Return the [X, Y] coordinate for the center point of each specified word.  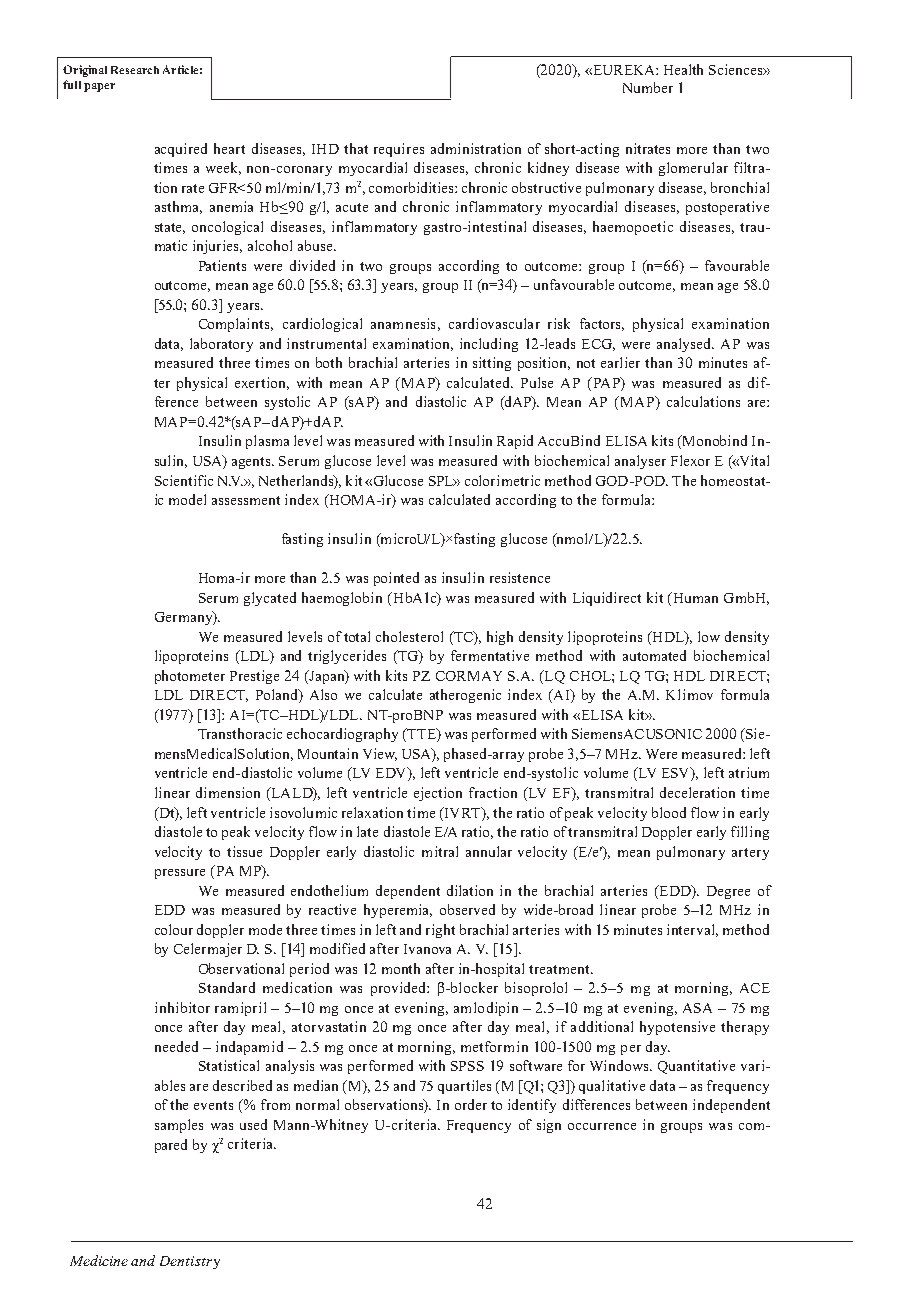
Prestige [254, 677]
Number [648, 87]
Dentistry [190, 1262]
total [357, 636]
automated [654, 655]
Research [135, 70]
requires [399, 150]
